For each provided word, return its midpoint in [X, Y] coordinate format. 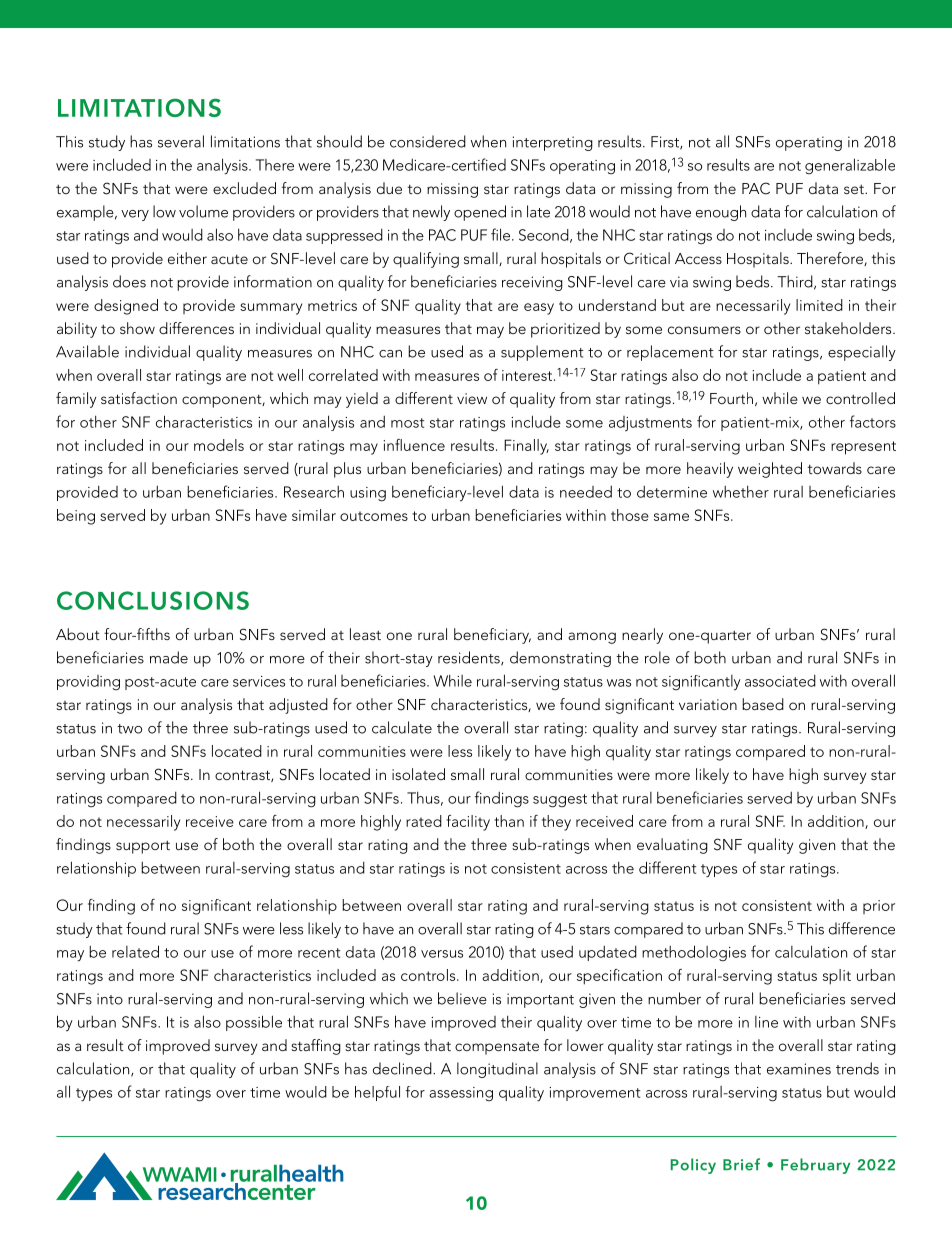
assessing [461, 1094]
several [181, 141]
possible [254, 1023]
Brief [741, 1164]
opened [480, 213]
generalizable [850, 166]
